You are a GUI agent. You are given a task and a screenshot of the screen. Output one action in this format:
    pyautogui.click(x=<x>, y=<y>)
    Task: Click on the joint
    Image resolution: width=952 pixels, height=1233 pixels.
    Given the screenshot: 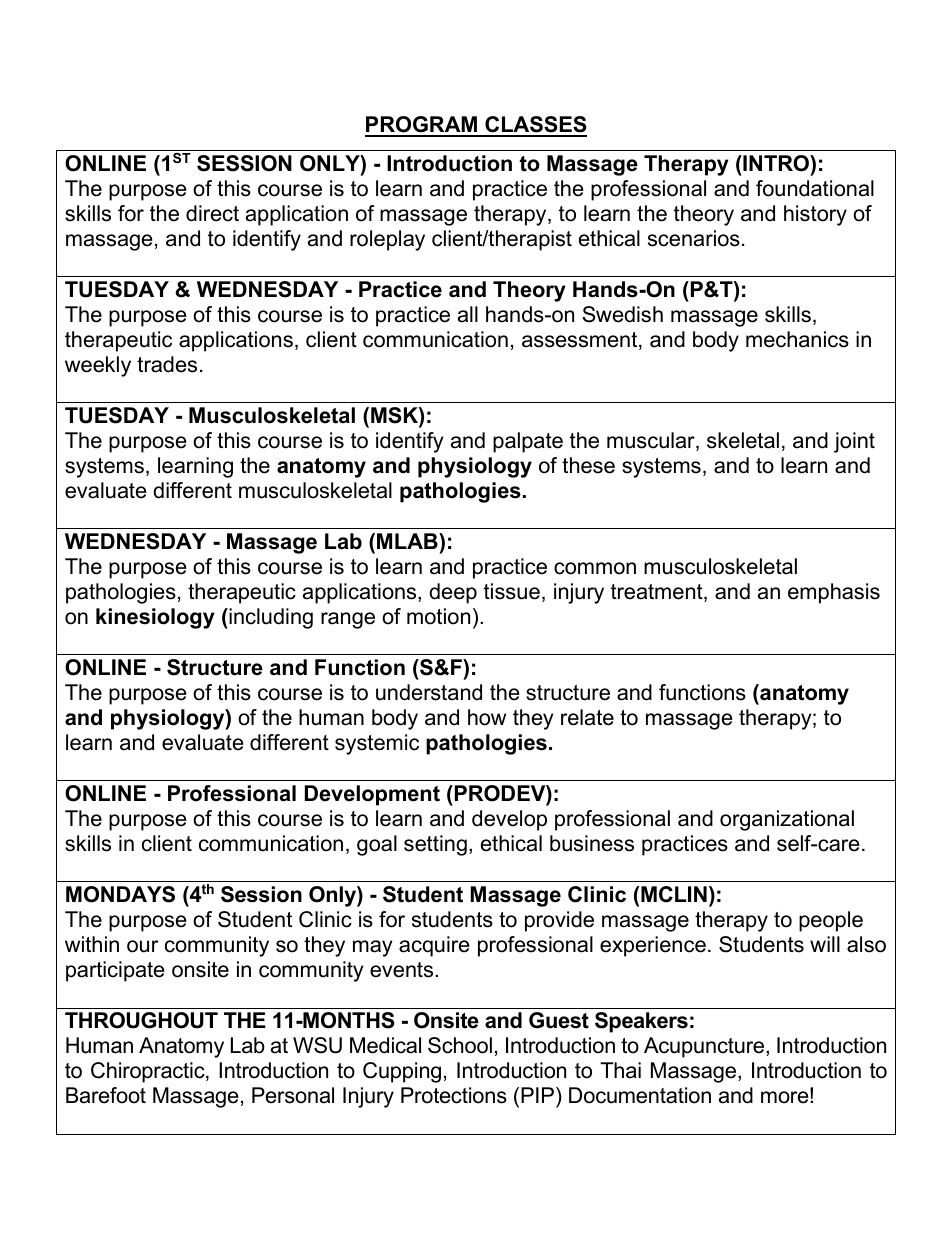 What is the action you would take?
    pyautogui.click(x=854, y=442)
